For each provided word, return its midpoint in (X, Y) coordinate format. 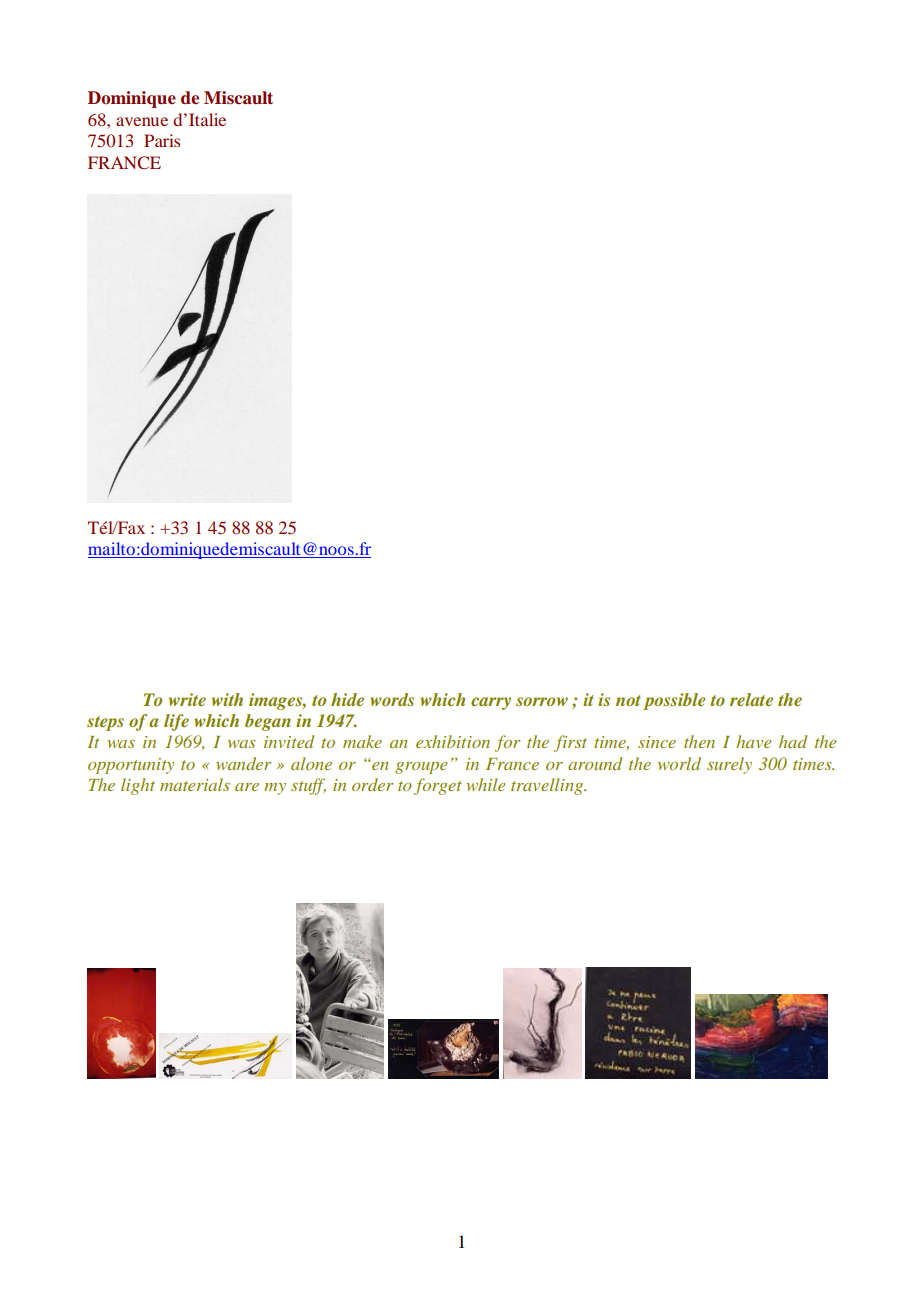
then (699, 741)
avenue (142, 121)
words (392, 699)
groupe (421, 768)
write (187, 699)
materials (195, 784)
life (176, 722)
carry (491, 703)
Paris (162, 140)
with (227, 699)
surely (729, 765)
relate (751, 699)
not (628, 700)
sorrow (542, 701)
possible (674, 701)
